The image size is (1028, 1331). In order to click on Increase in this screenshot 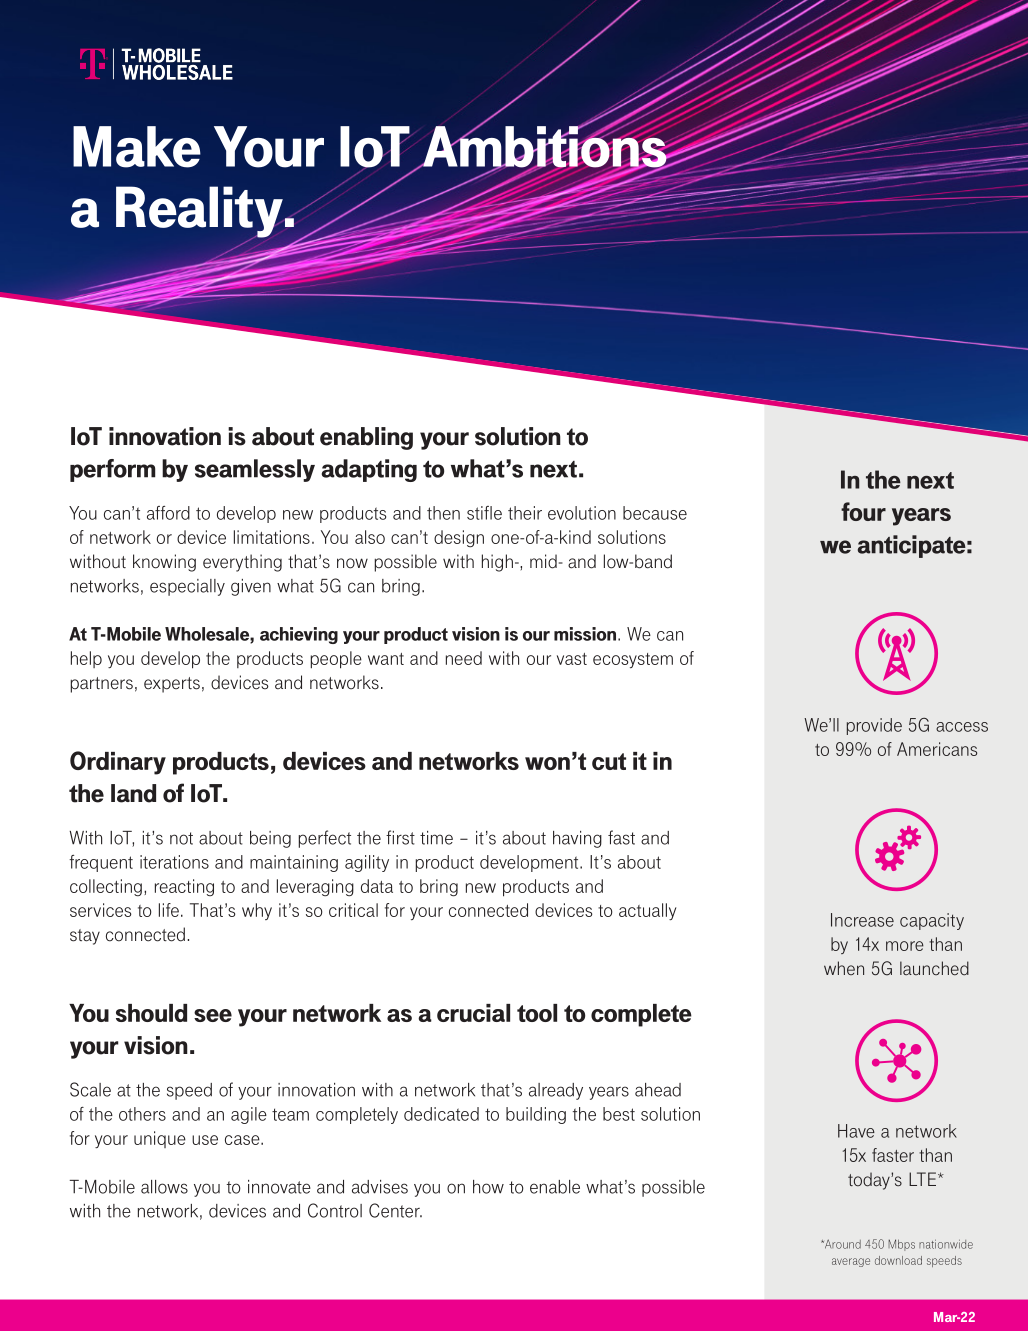, I will do `click(862, 920)`.
